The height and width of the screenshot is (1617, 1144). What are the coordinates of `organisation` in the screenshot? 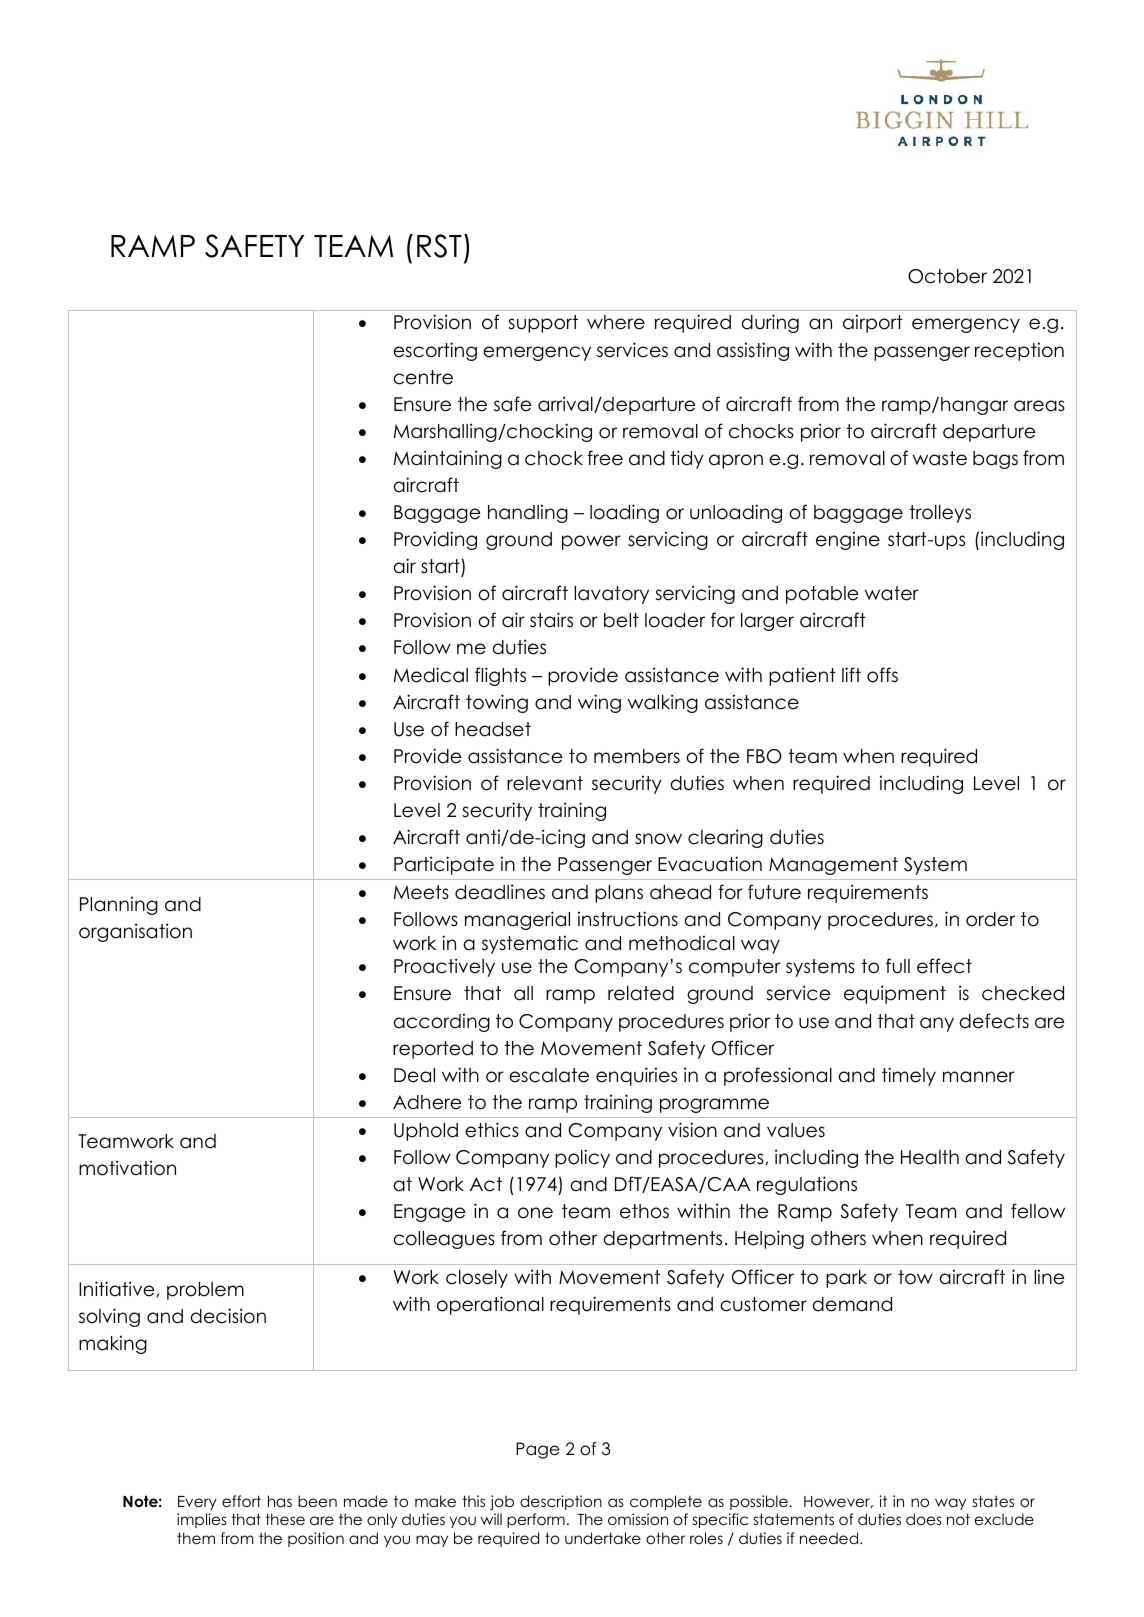 It's located at (135, 932).
